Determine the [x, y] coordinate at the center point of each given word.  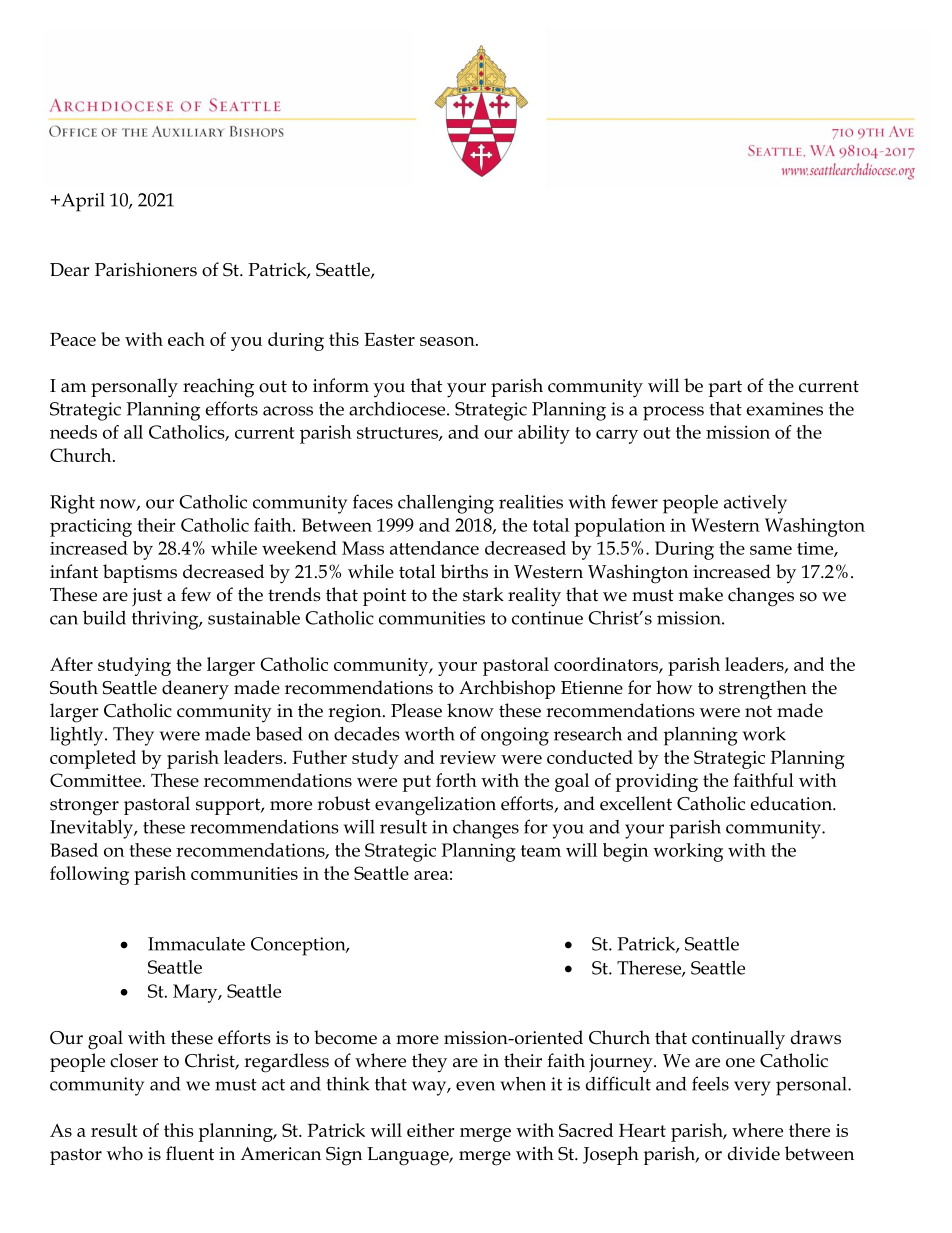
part [725, 388]
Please [416, 710]
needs [73, 432]
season [448, 341]
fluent [190, 1153]
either [431, 1130]
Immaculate [196, 944]
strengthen [763, 690]
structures [398, 434]
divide [754, 1153]
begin [625, 852]
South [74, 687]
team [541, 851]
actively [755, 504]
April [82, 202]
